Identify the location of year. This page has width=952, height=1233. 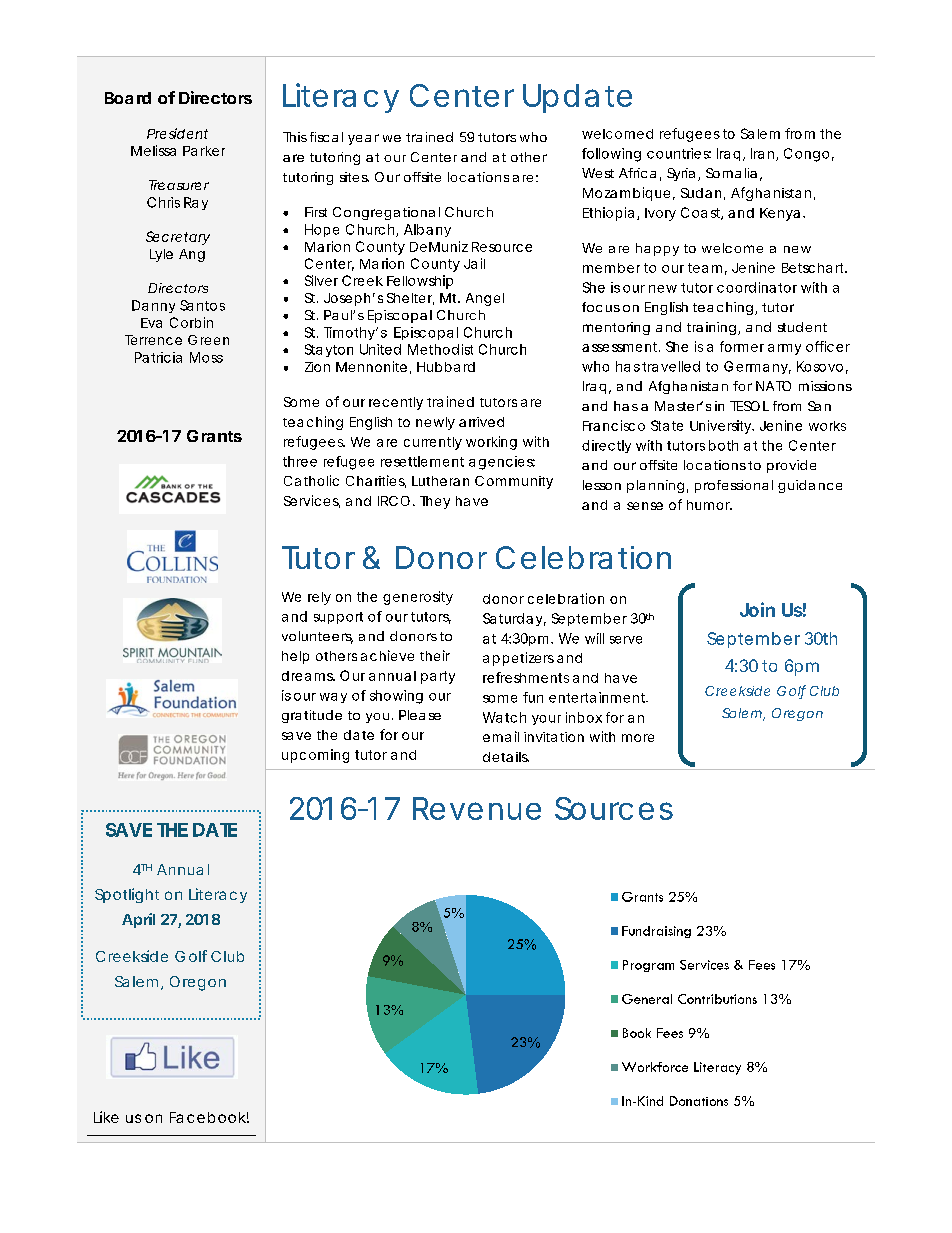
(363, 139).
